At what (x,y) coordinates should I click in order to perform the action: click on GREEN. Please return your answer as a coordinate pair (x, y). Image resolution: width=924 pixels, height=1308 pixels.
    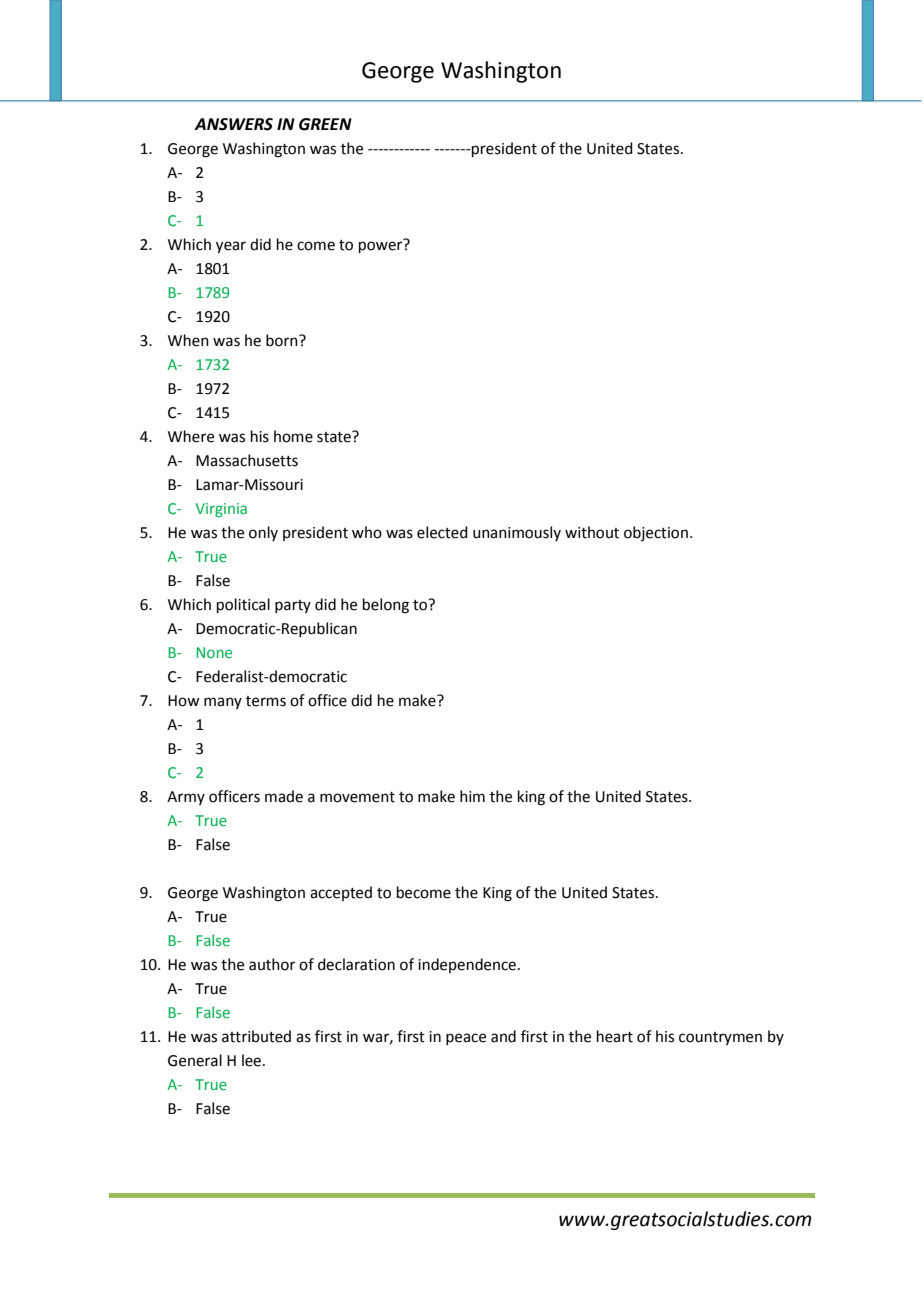
    Looking at the image, I should click on (325, 124).
